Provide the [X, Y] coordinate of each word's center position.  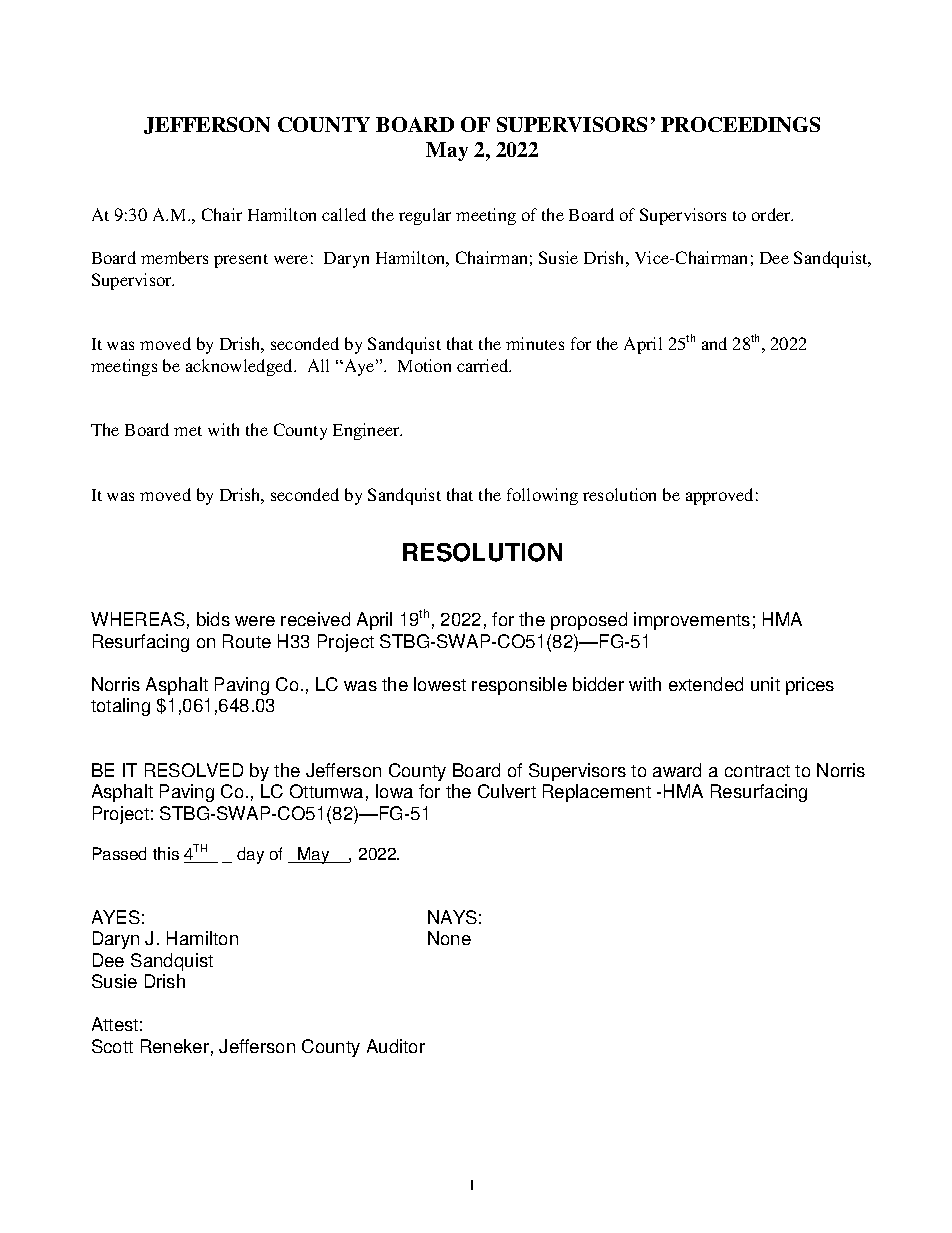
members [174, 257]
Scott [112, 1046]
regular [425, 216]
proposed [589, 621]
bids [213, 619]
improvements [692, 621]
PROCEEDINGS [740, 124]
